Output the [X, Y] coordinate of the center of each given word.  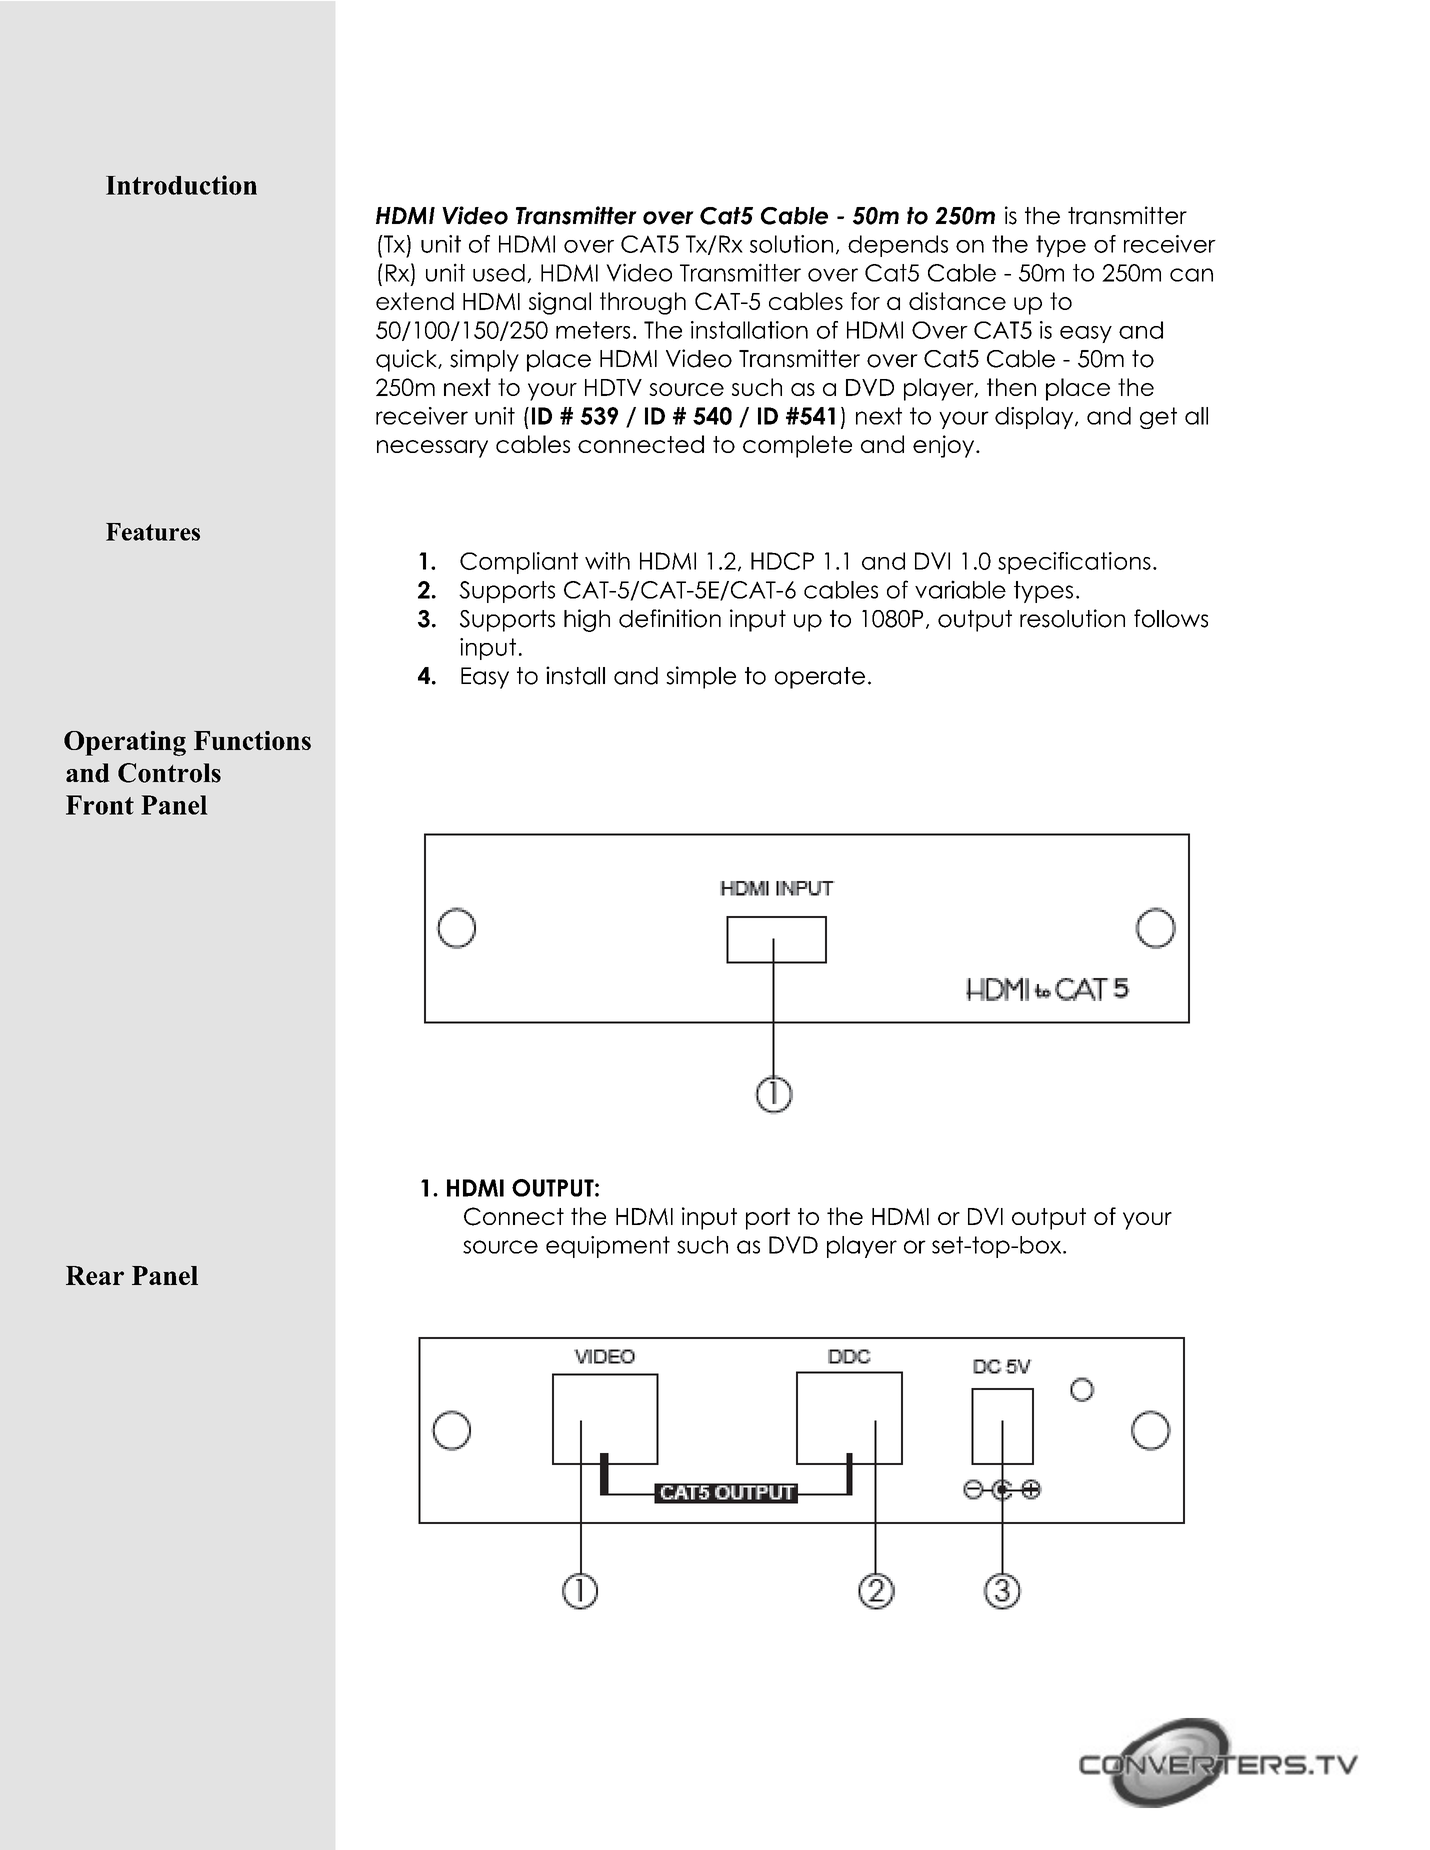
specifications [1074, 563]
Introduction [181, 185]
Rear [95, 1275]
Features [153, 532]
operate [820, 678]
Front [100, 805]
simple [701, 677]
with [607, 561]
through [643, 303]
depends [898, 246]
